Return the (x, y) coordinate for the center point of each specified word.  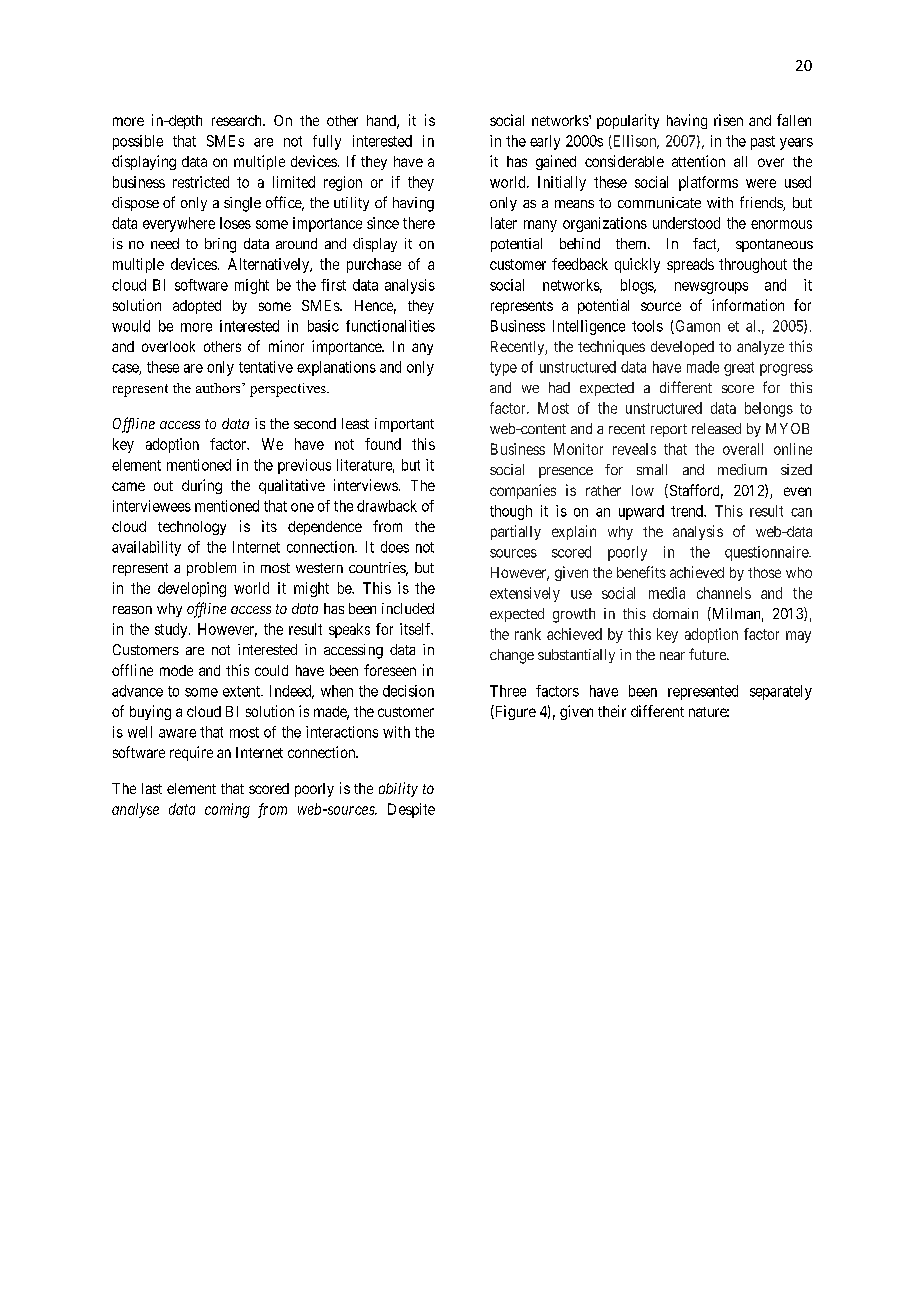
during (202, 486)
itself (416, 629)
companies (523, 491)
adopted (197, 307)
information (748, 305)
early (545, 142)
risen (728, 120)
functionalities (390, 326)
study (172, 630)
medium (742, 469)
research (238, 120)
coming (227, 810)
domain (675, 613)
